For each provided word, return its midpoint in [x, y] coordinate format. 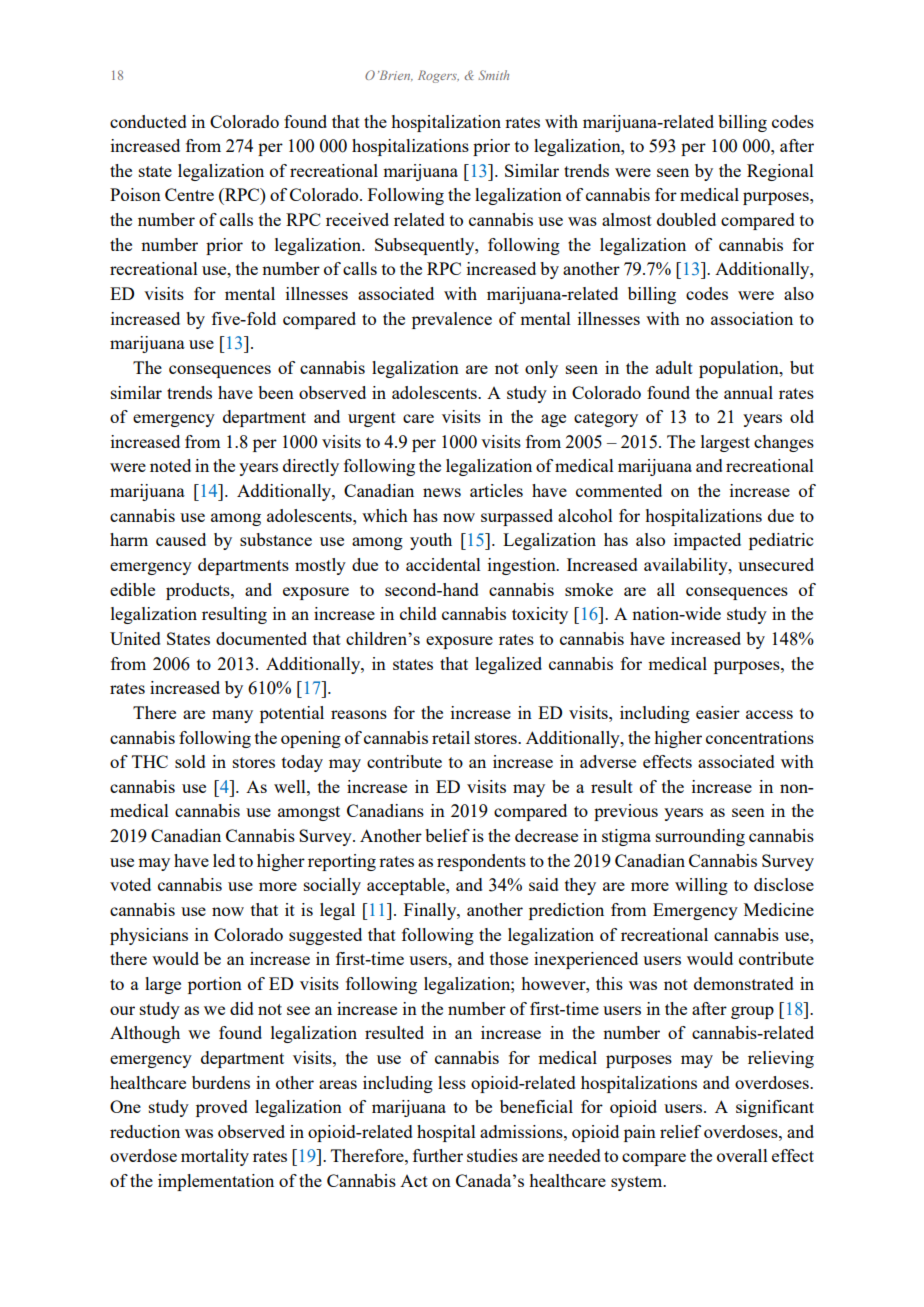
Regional [780, 172]
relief [680, 1131]
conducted [148, 121]
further [438, 1155]
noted [170, 465]
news [442, 492]
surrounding [700, 837]
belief [447, 835]
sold [190, 761]
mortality [215, 1157]
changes [784, 443]
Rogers [438, 76]
